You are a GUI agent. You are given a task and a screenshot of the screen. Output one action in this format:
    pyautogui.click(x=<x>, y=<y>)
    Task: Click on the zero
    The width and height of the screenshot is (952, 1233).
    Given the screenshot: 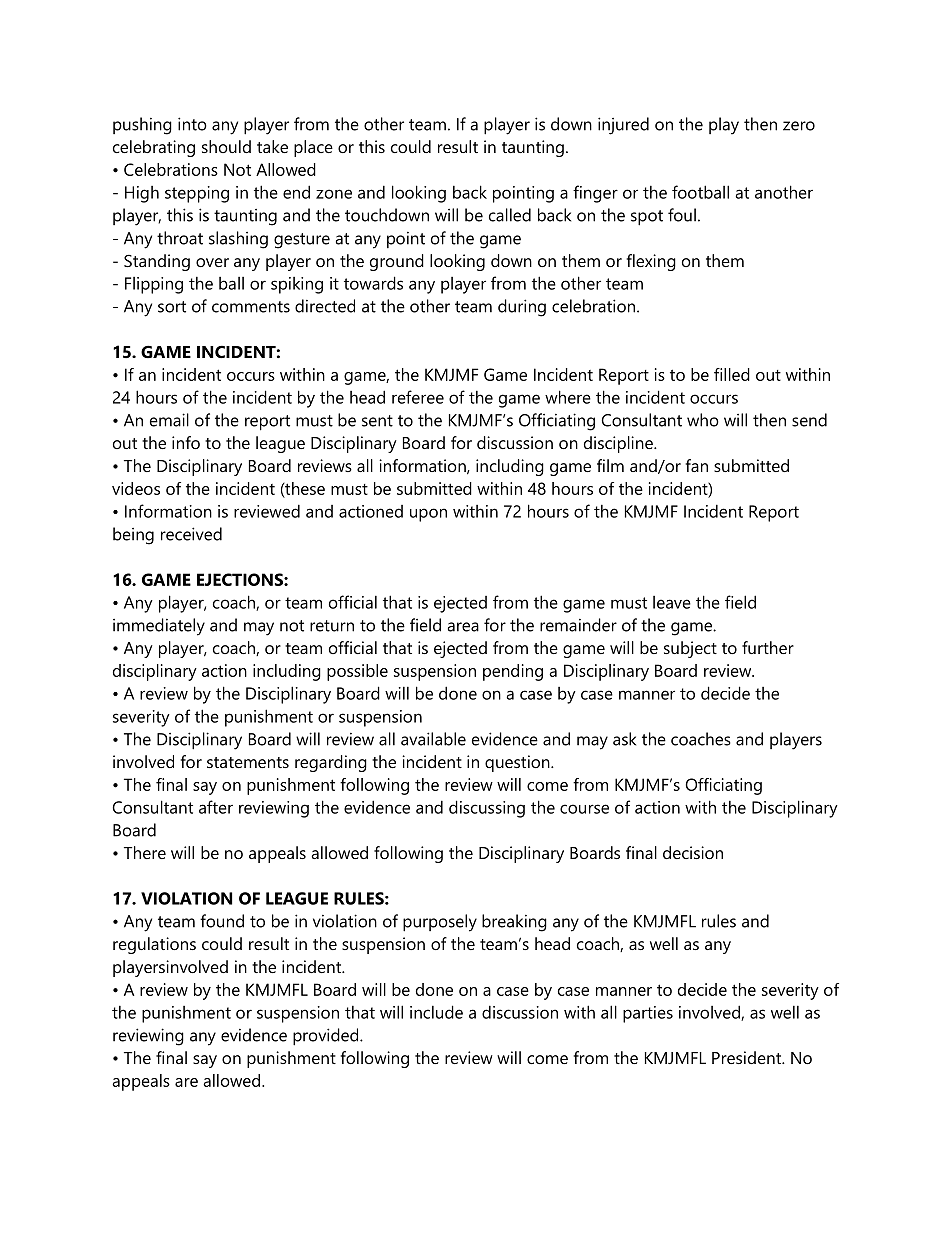 What is the action you would take?
    pyautogui.click(x=799, y=126)
